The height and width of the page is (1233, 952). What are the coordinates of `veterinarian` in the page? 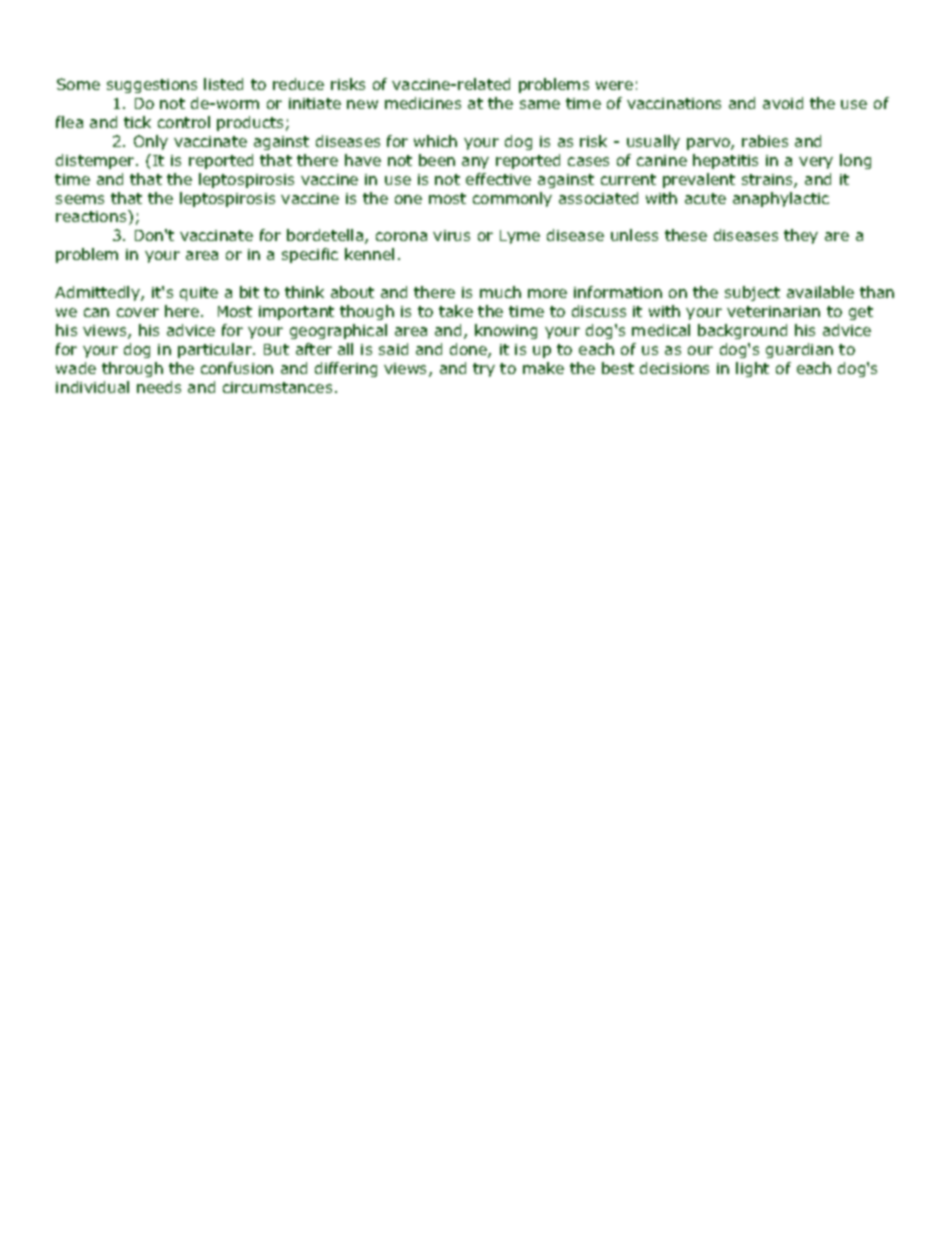 It's located at (773, 311).
